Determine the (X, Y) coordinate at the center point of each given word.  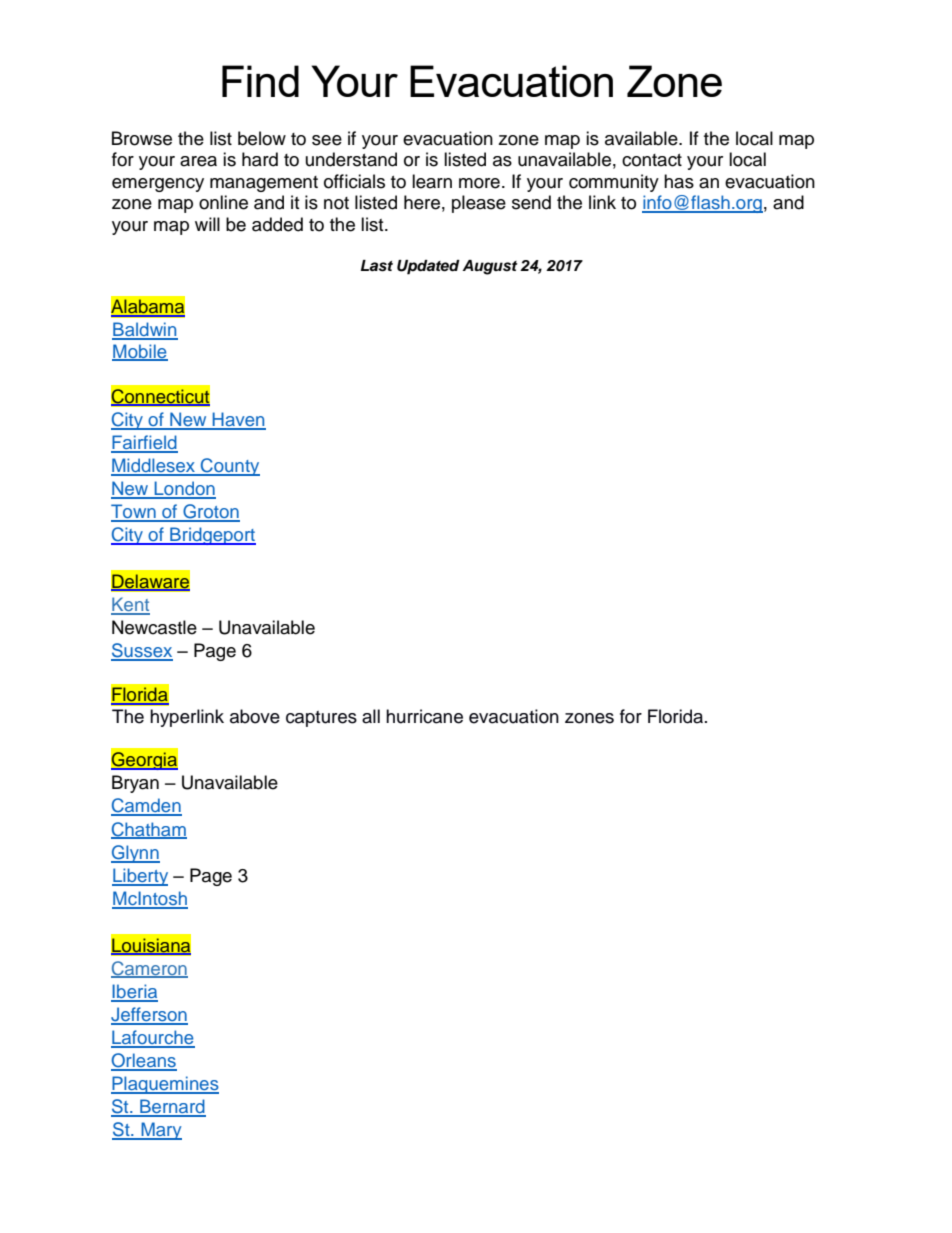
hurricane (424, 716)
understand (351, 159)
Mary (160, 1131)
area (198, 161)
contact (652, 160)
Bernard (172, 1107)
